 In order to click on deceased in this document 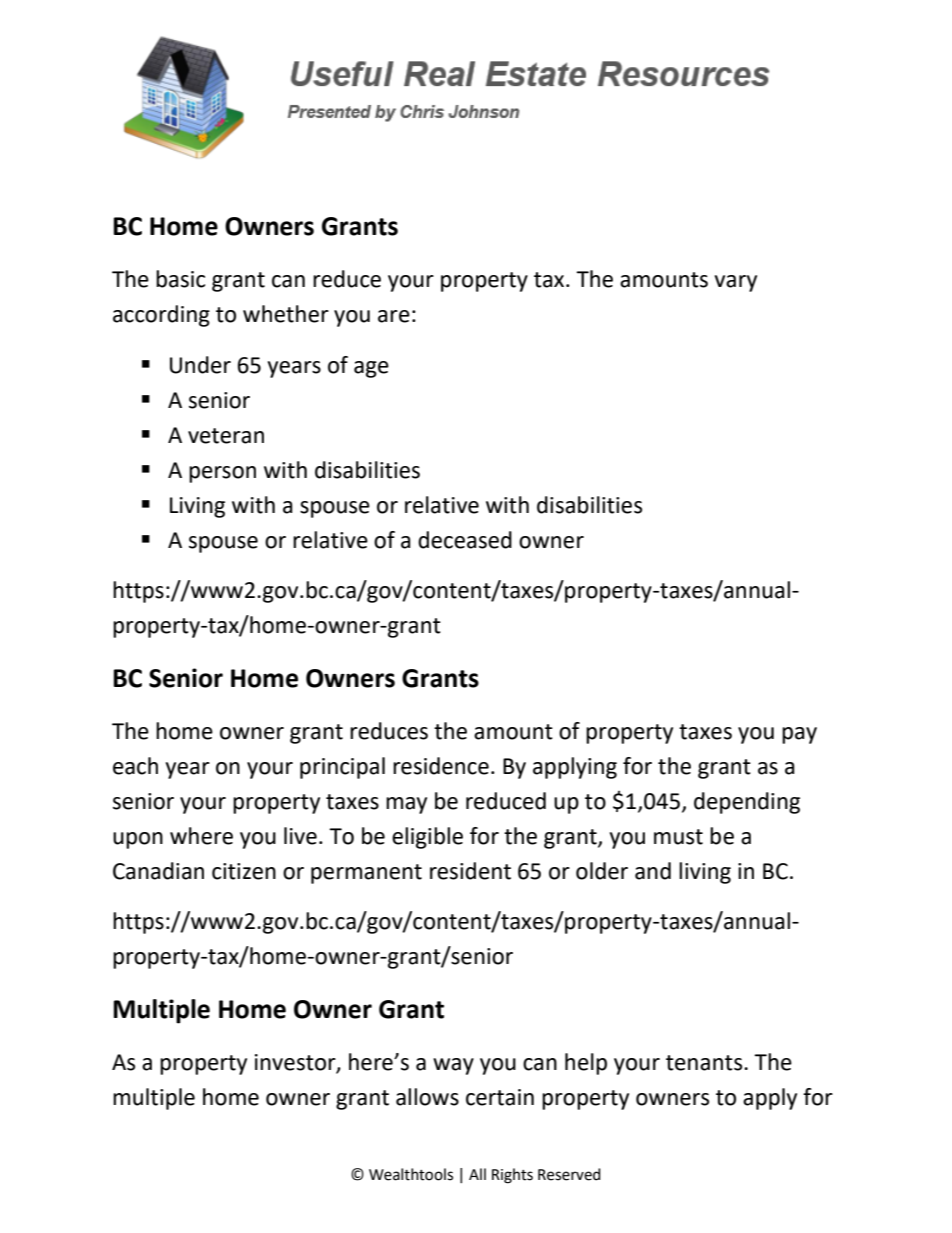, I will do `click(465, 540)`.
